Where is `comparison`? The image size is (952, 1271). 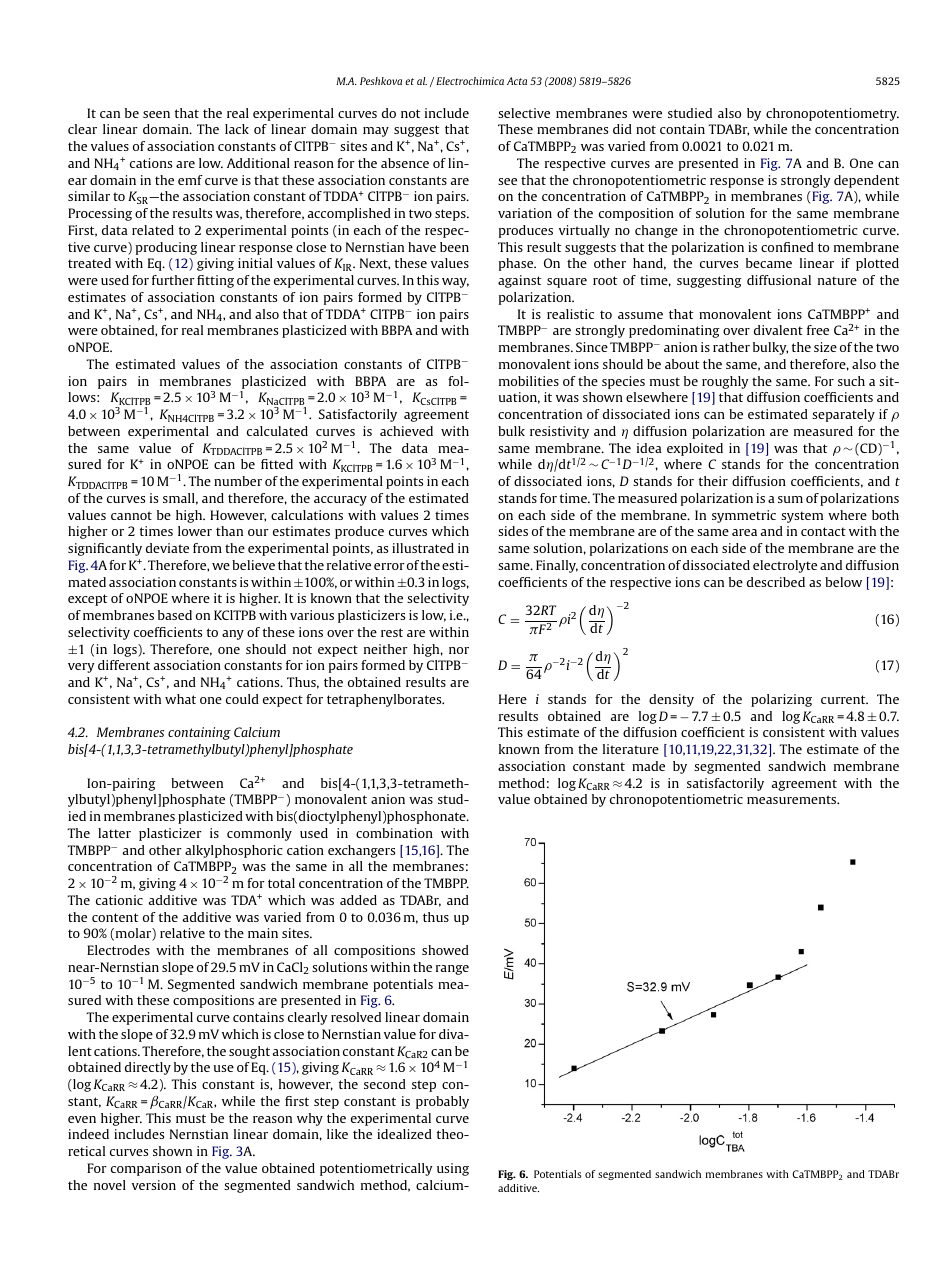
comparison is located at coordinates (146, 1169).
